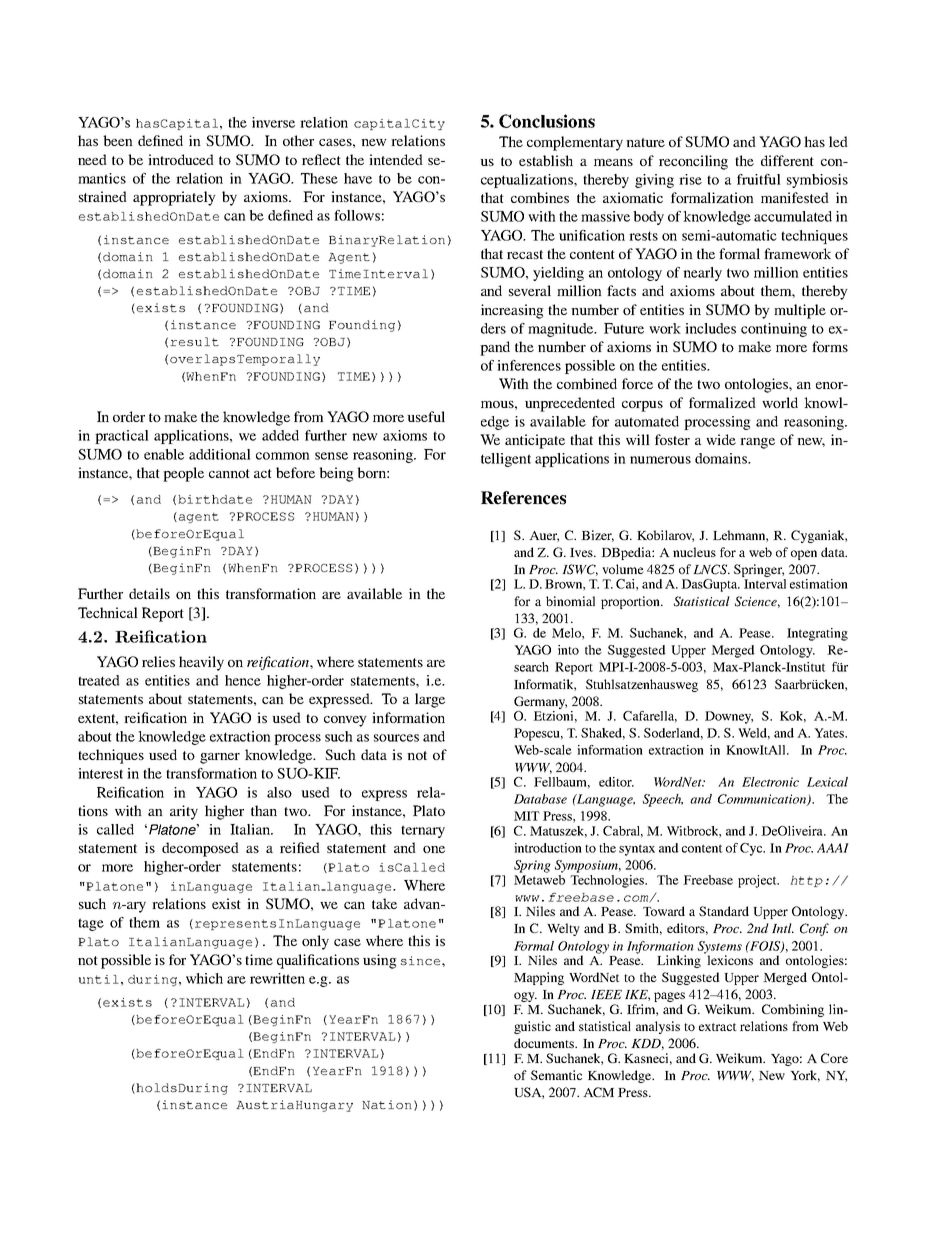 This screenshot has width=952, height=1233. I want to click on decomposed, so click(200, 849).
